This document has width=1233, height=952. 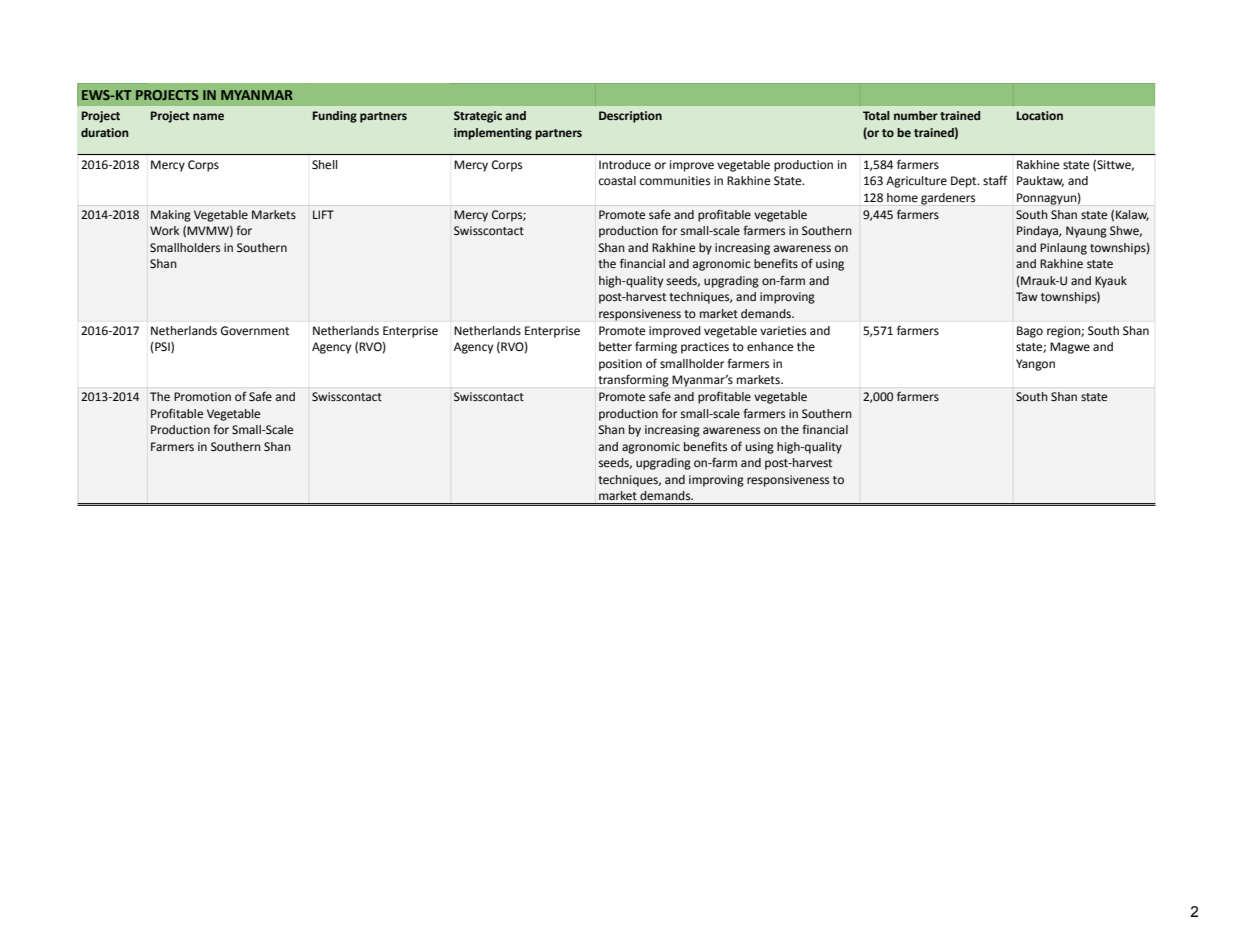 What do you see at coordinates (208, 116) in the document?
I see `name` at bounding box center [208, 116].
